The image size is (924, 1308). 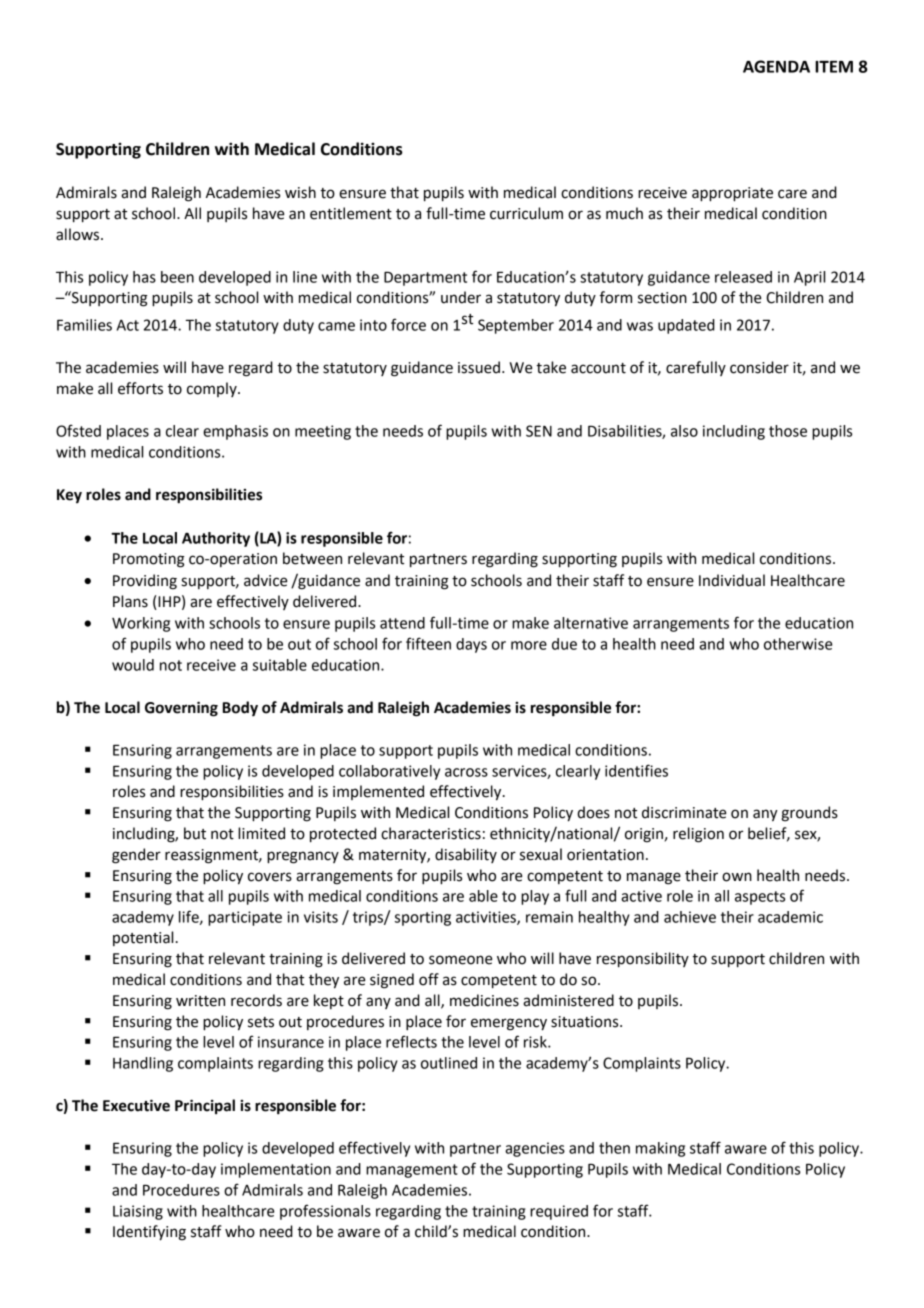 I want to click on AGENDA, so click(x=776, y=66).
